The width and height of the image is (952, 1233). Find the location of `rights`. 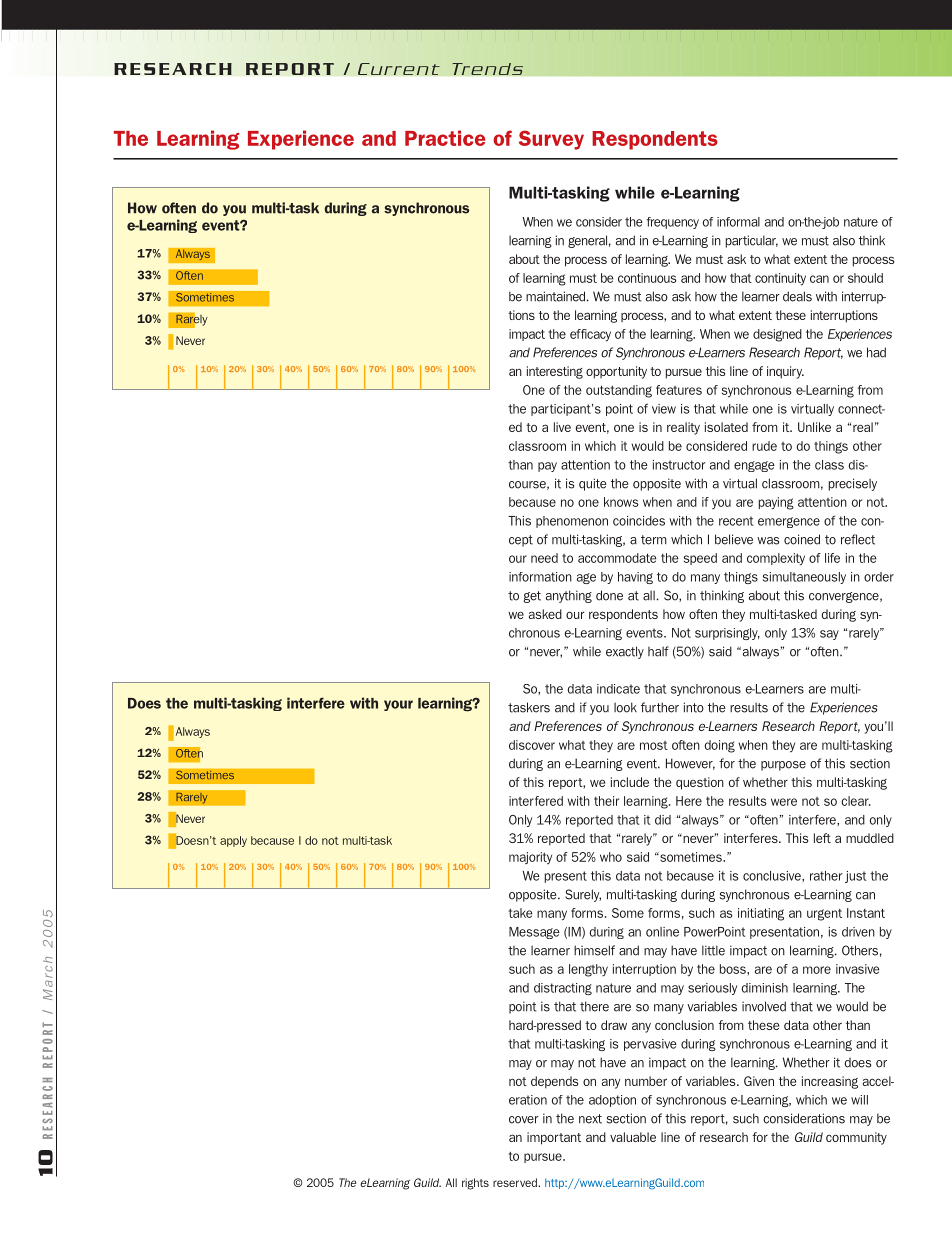

rights is located at coordinates (475, 1184).
